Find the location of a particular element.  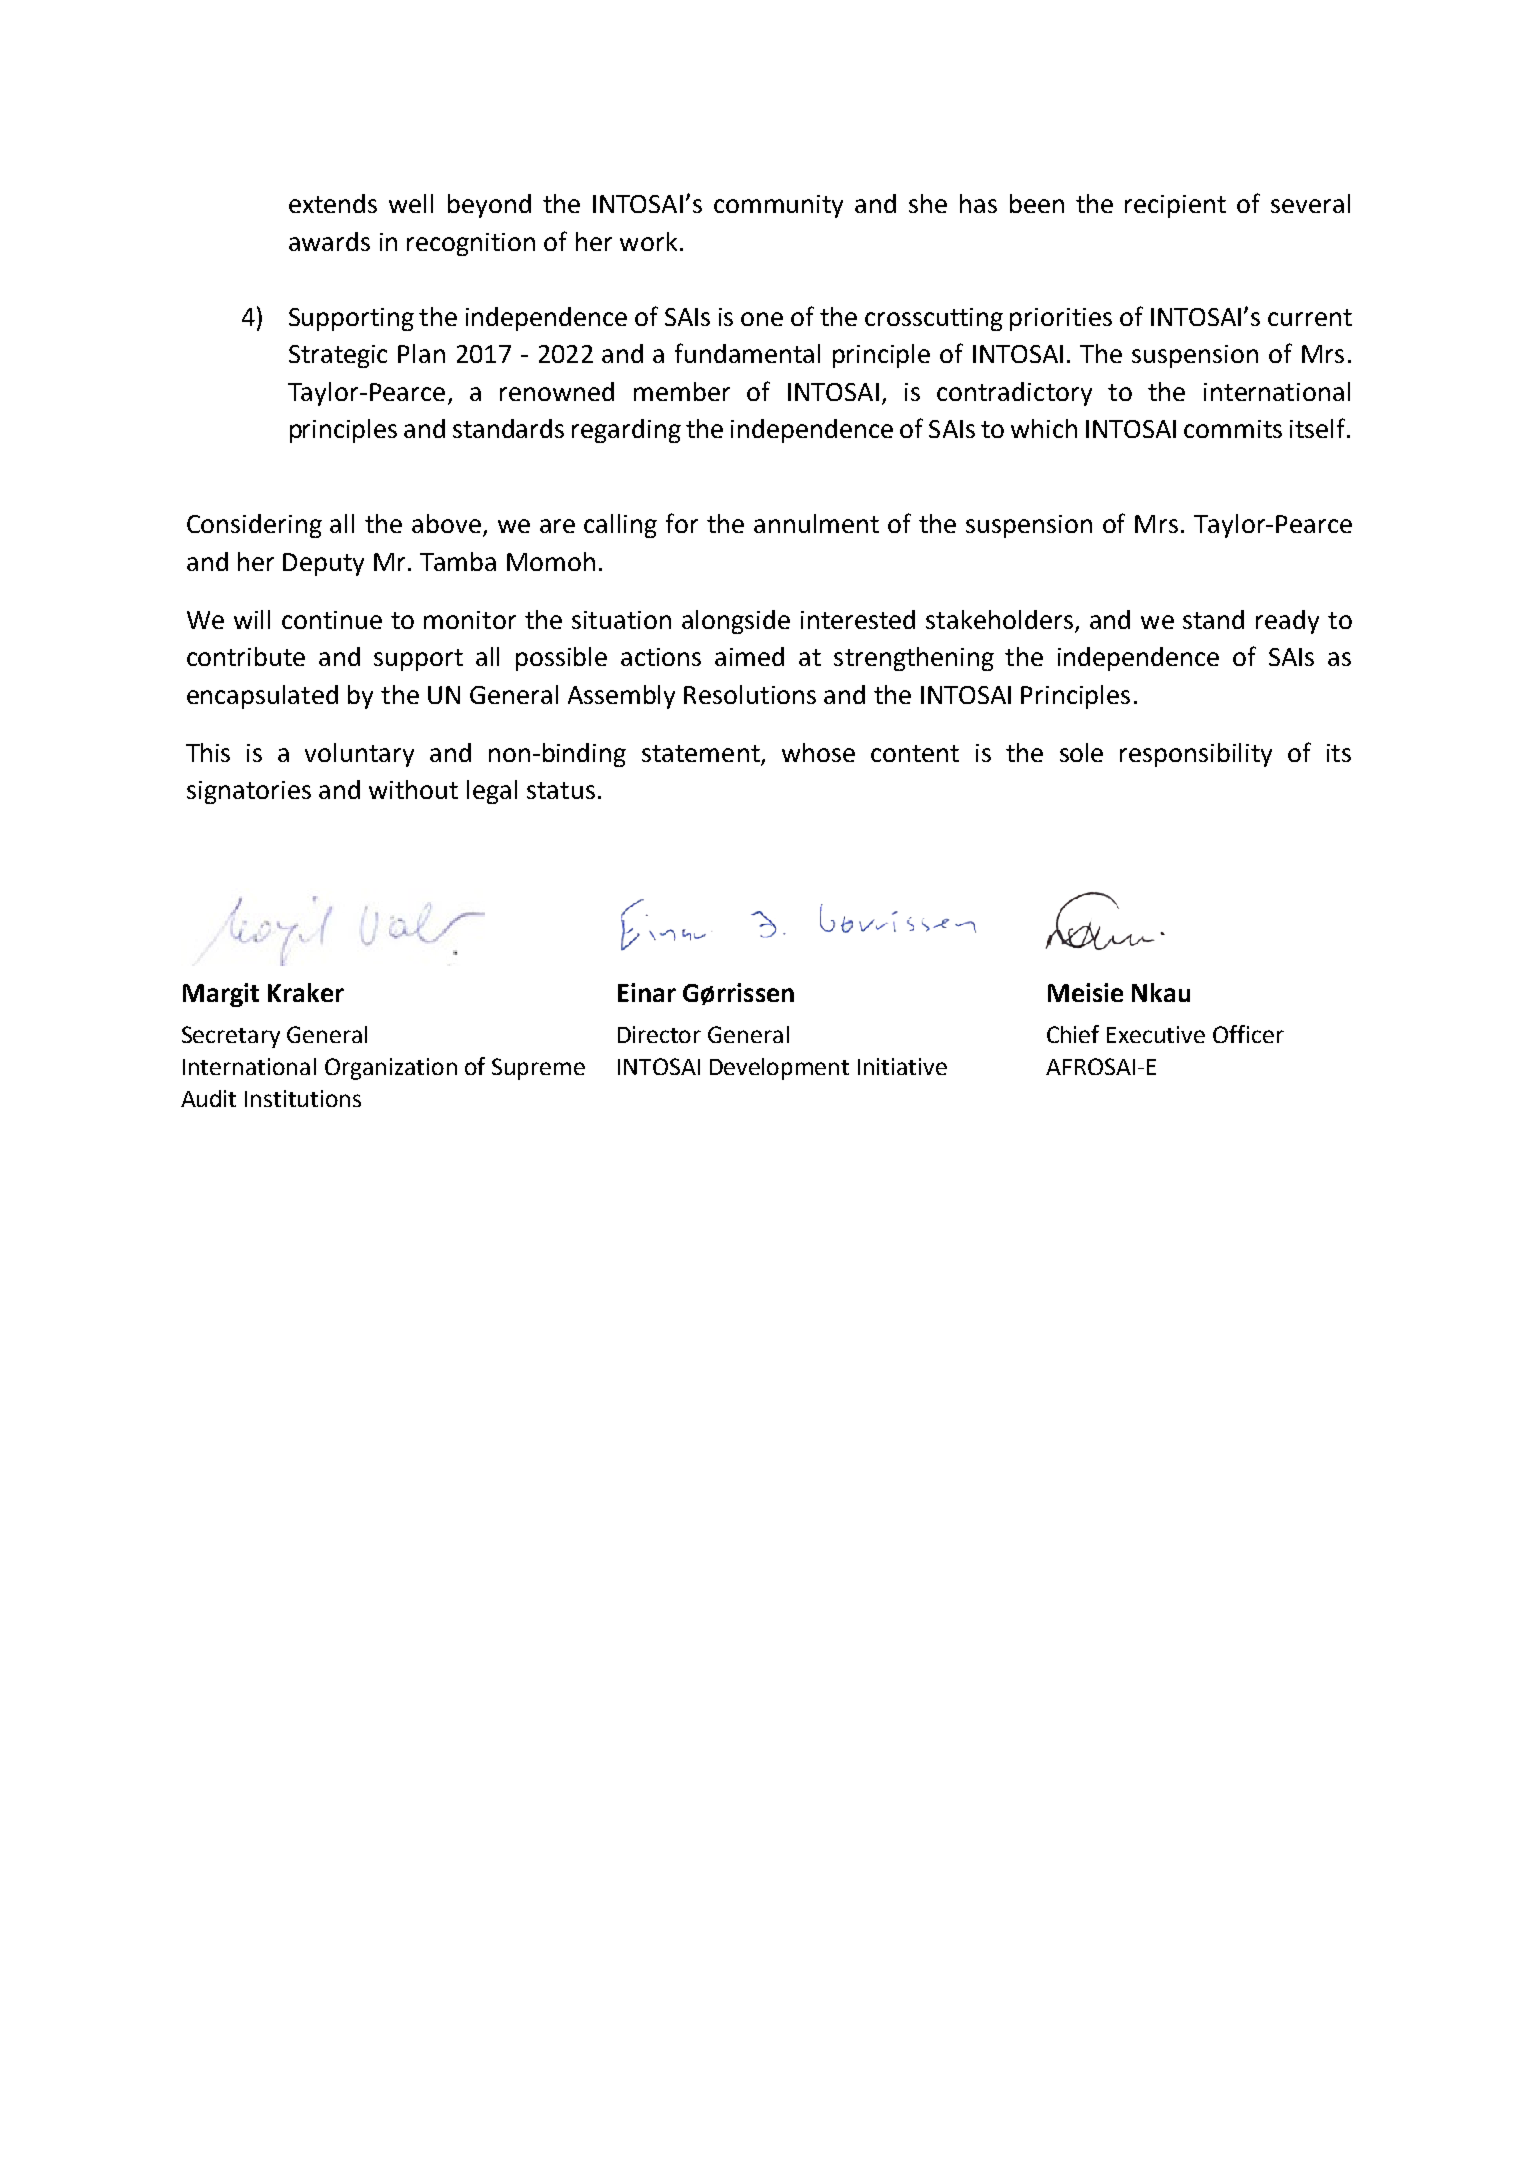

Development is located at coordinates (779, 1069).
